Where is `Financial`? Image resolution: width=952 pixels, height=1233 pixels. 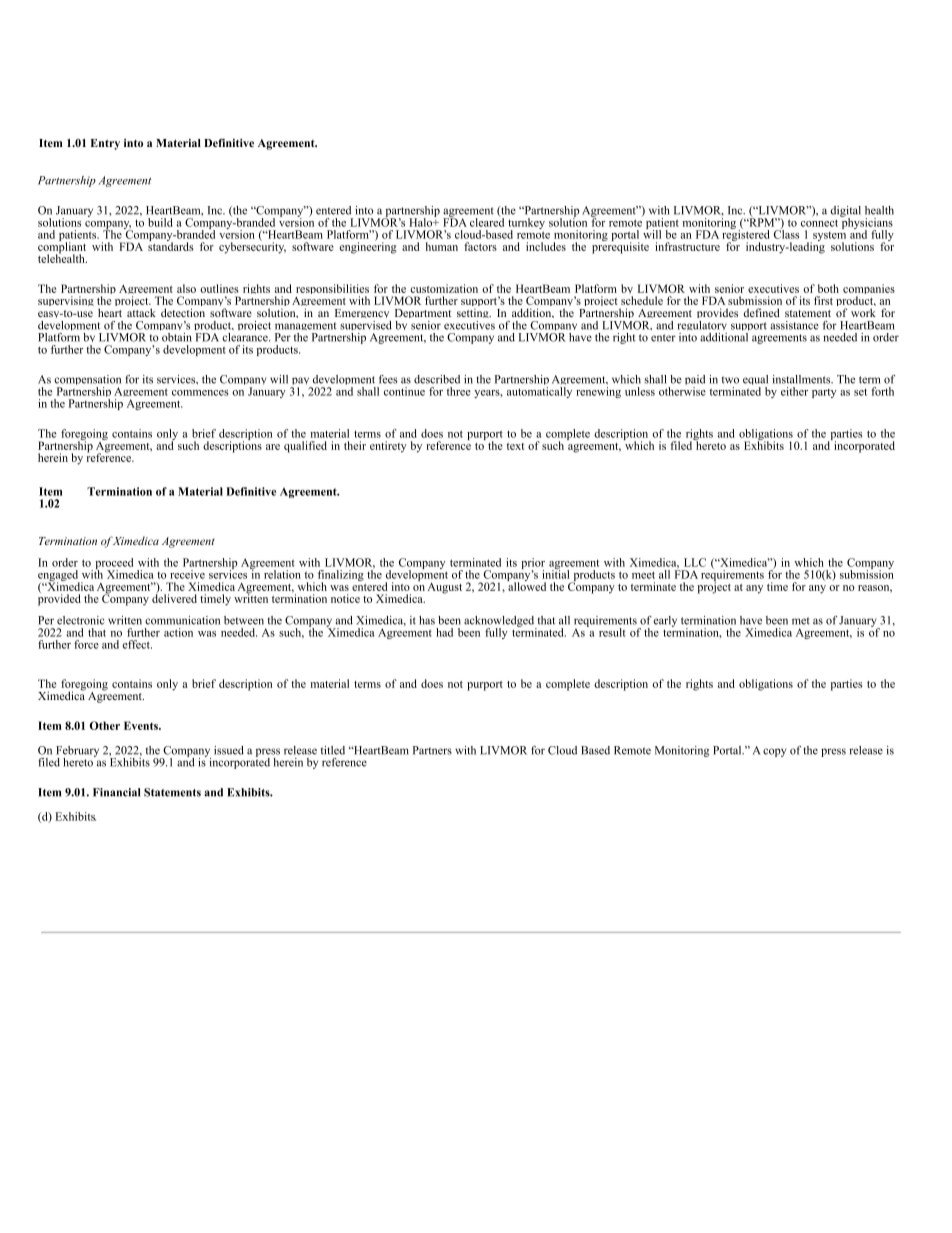
Financial is located at coordinates (116, 792).
